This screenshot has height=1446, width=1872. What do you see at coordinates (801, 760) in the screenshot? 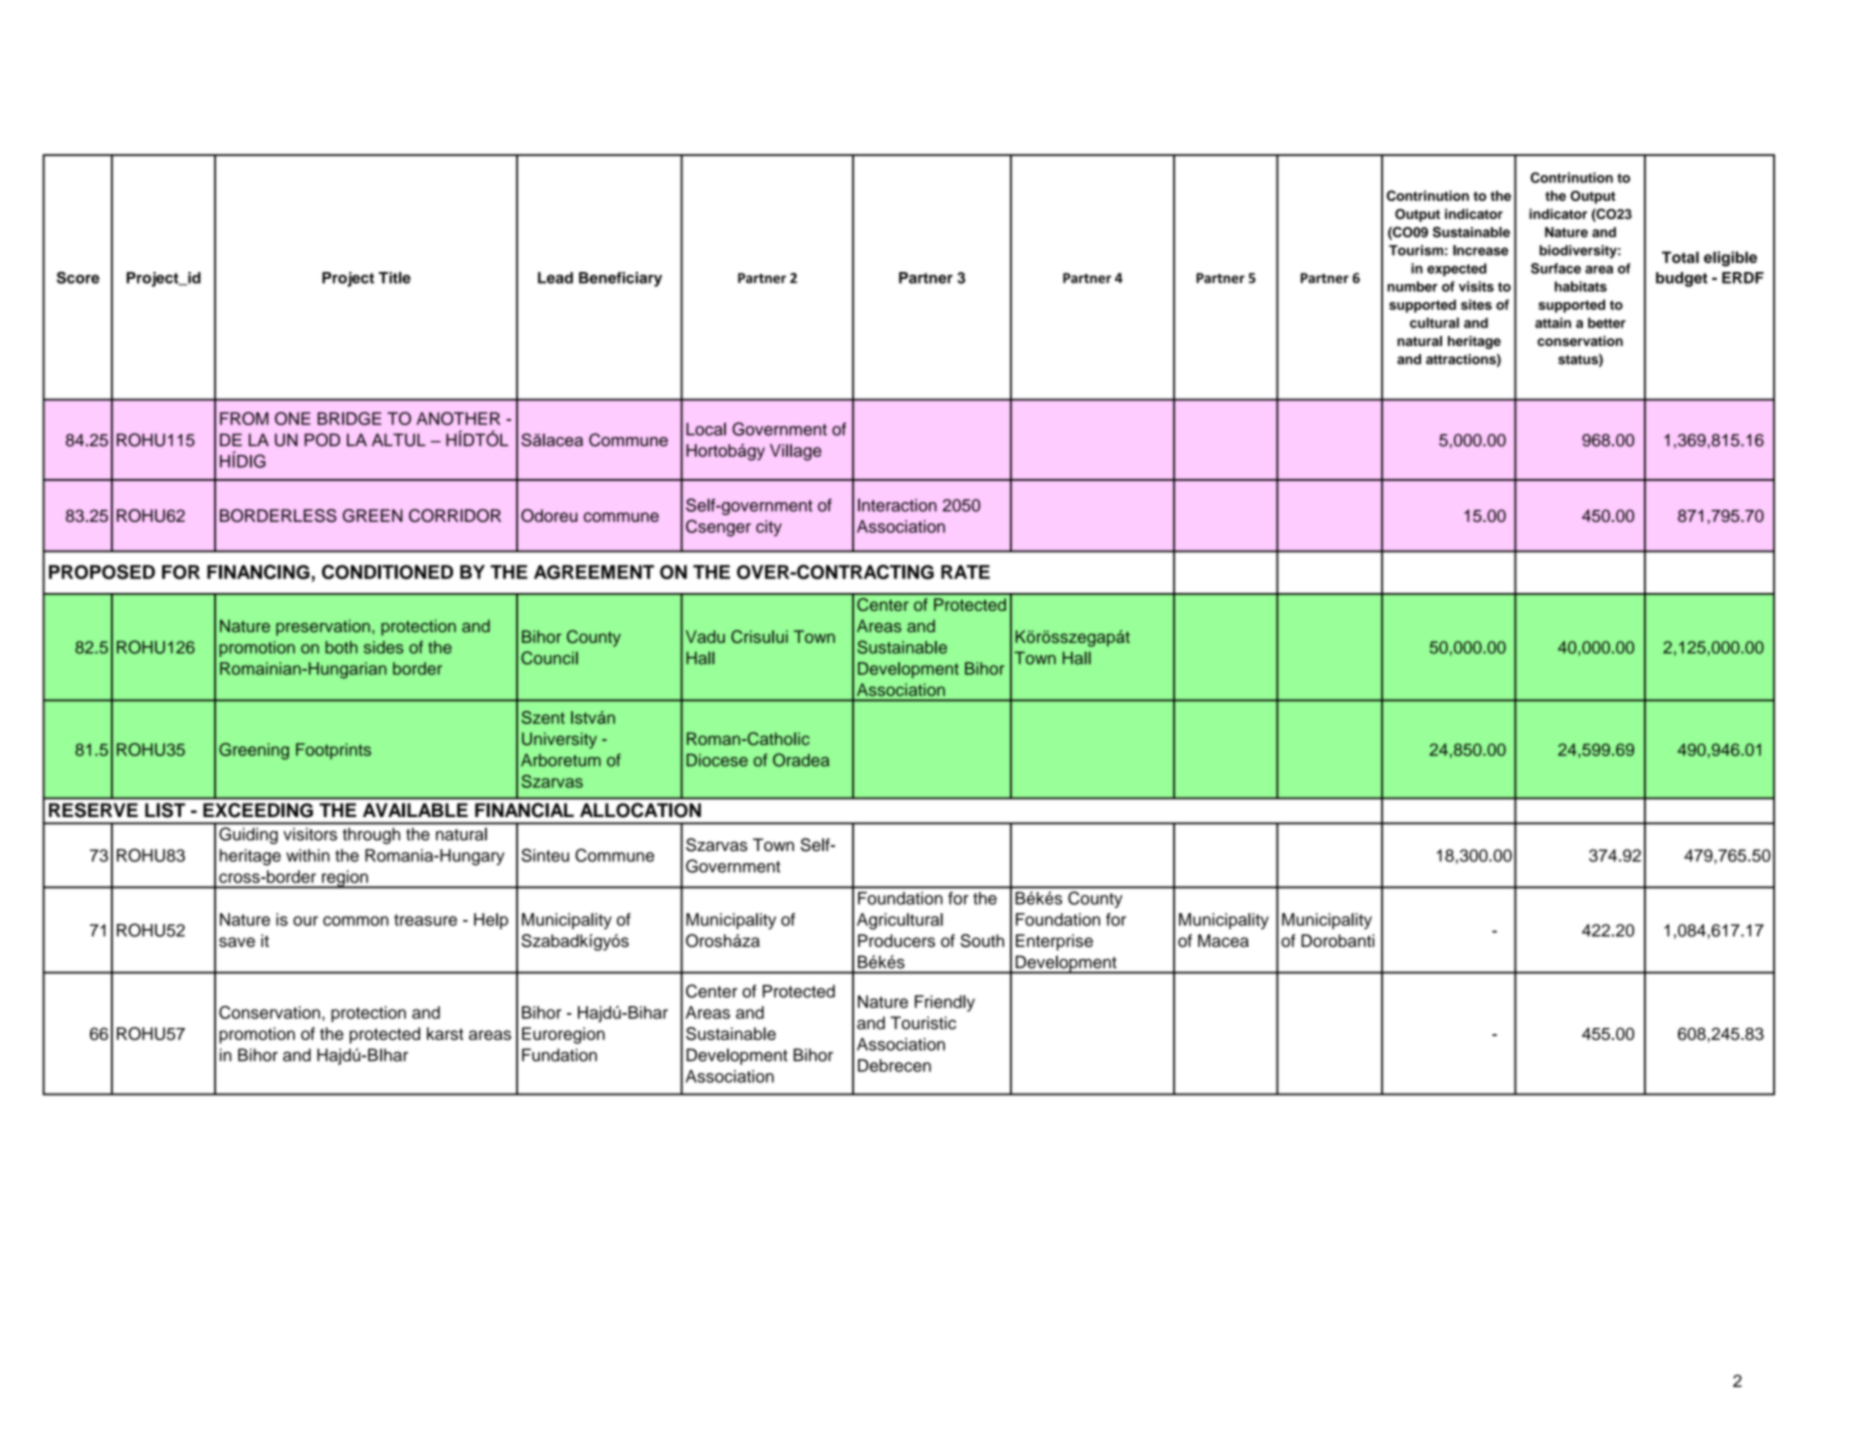
I see `Oradea` at bounding box center [801, 760].
